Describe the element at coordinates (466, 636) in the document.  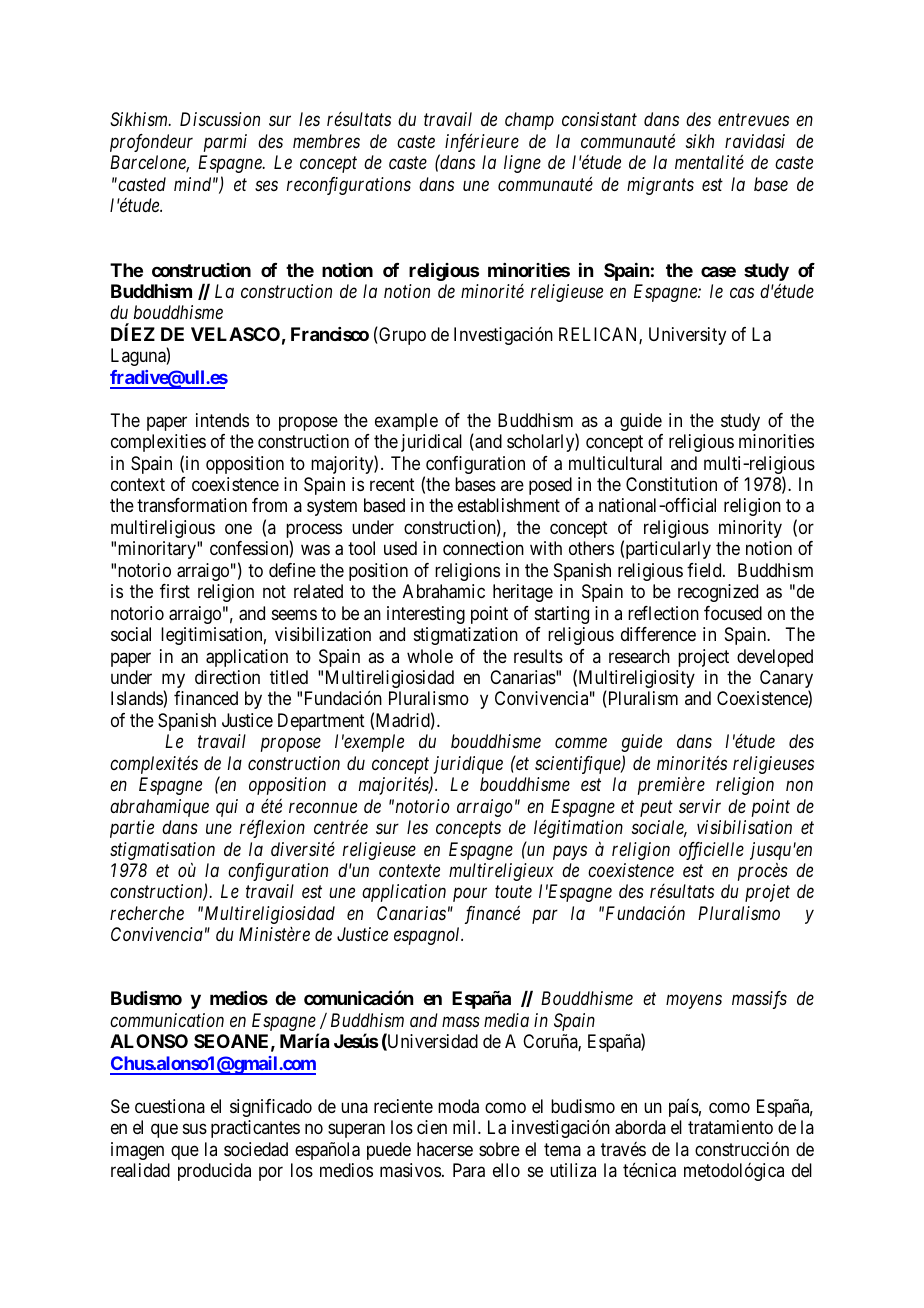
I see `stigmatization` at that location.
